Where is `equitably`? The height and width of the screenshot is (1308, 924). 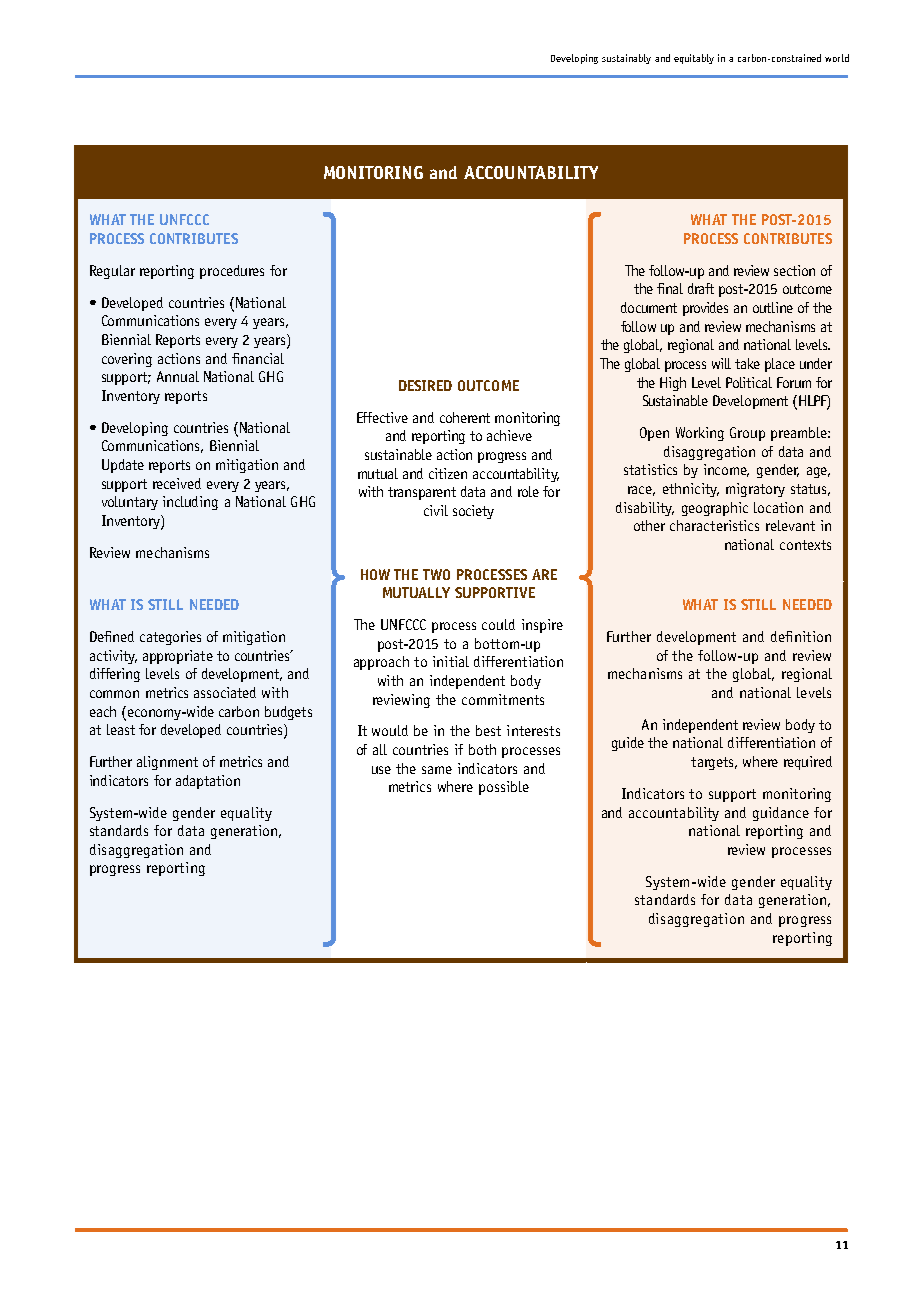 equitably is located at coordinates (694, 59).
